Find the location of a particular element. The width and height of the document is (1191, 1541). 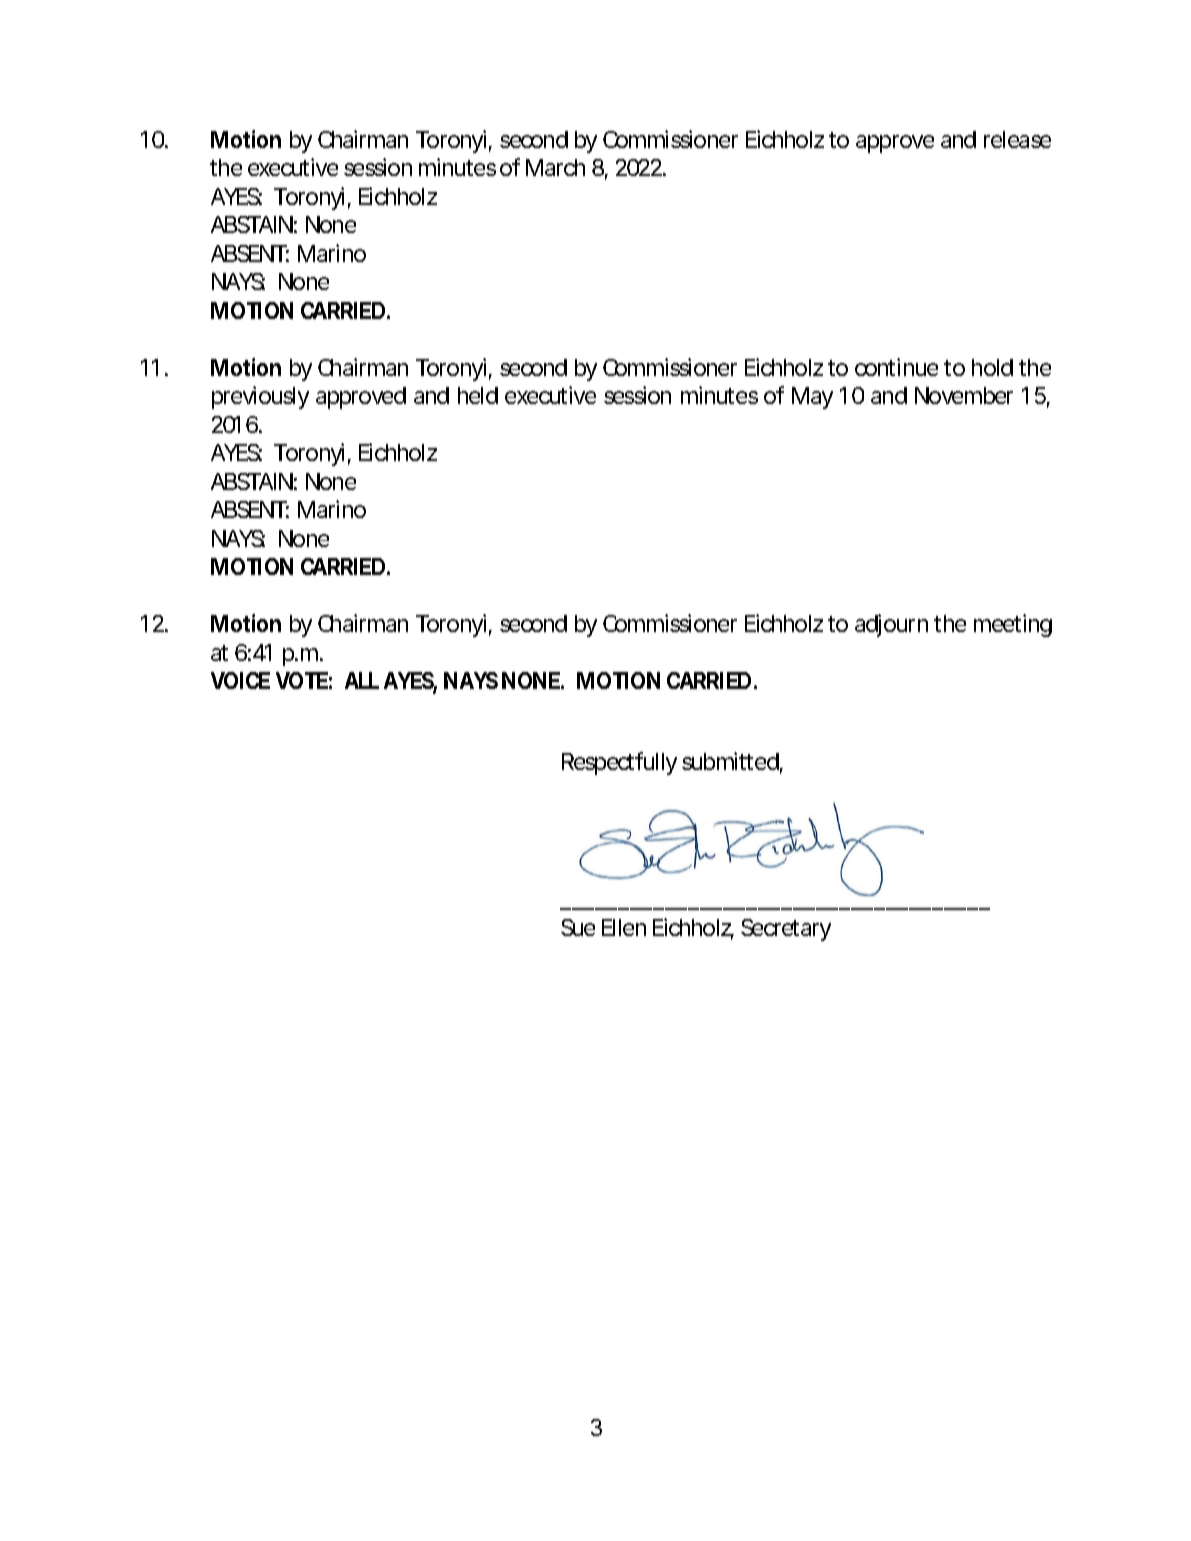

held is located at coordinates (478, 395).
